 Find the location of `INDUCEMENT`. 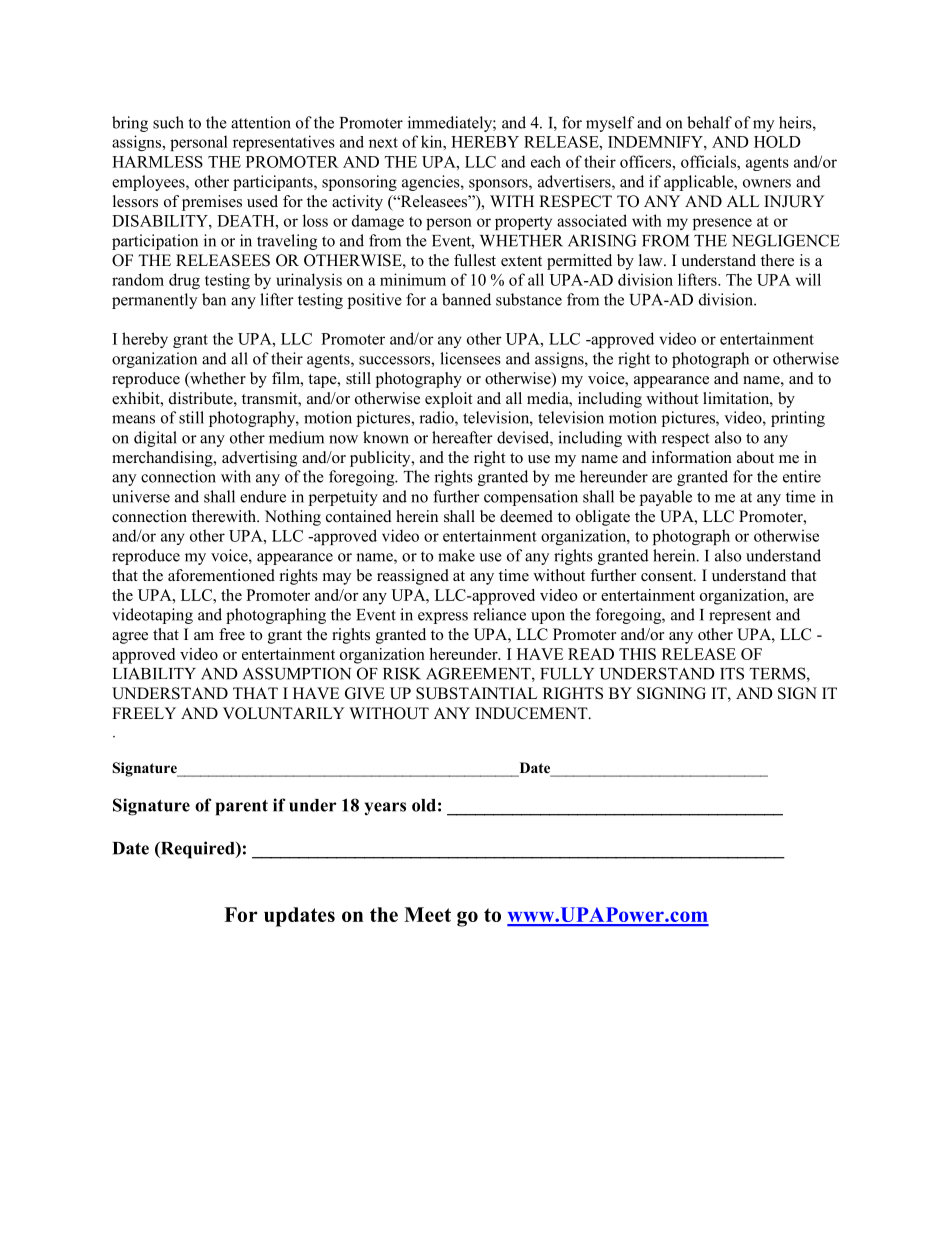

INDUCEMENT is located at coordinates (532, 713).
